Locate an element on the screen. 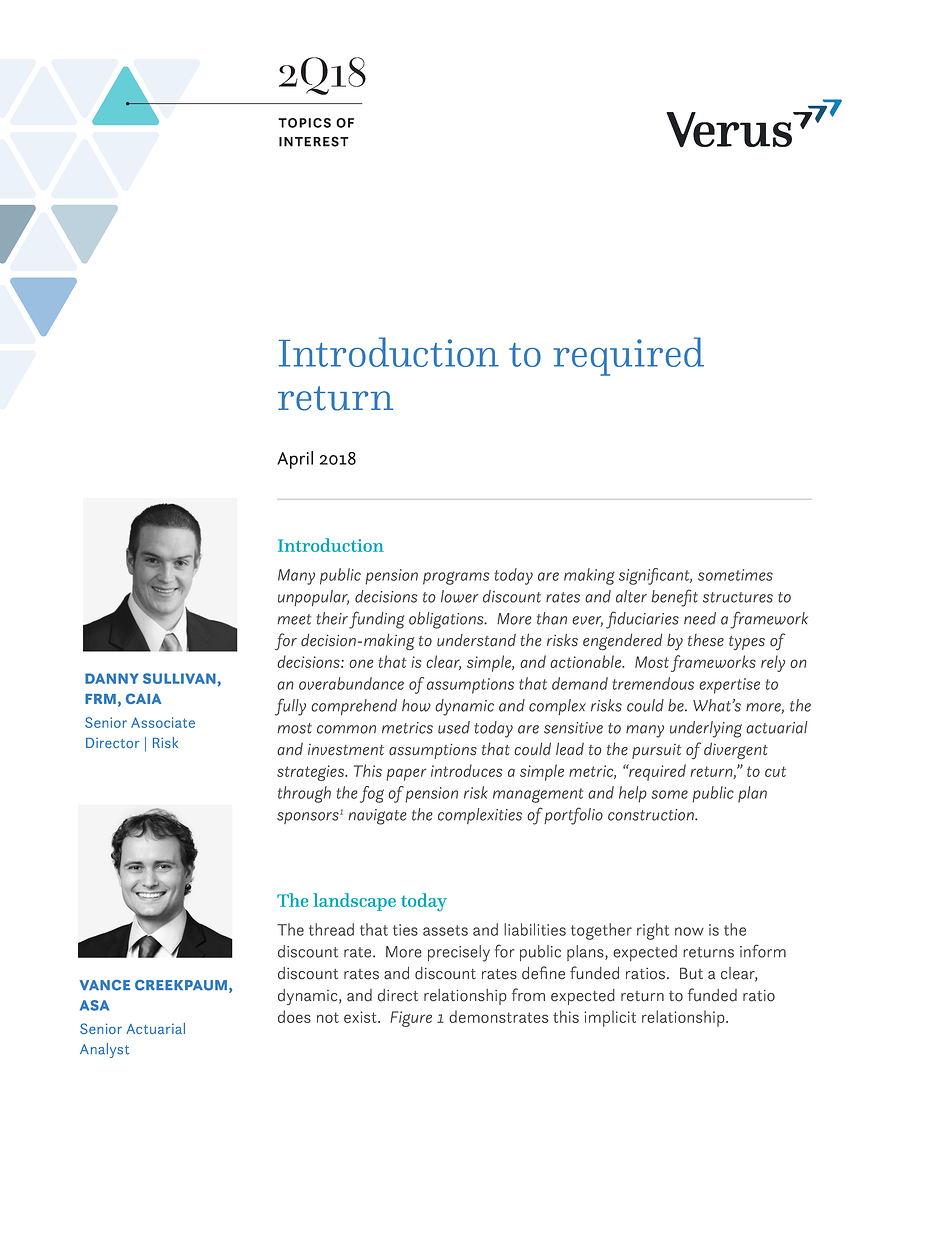 This screenshot has height=1233, width=952. benefit is located at coordinates (674, 598).
